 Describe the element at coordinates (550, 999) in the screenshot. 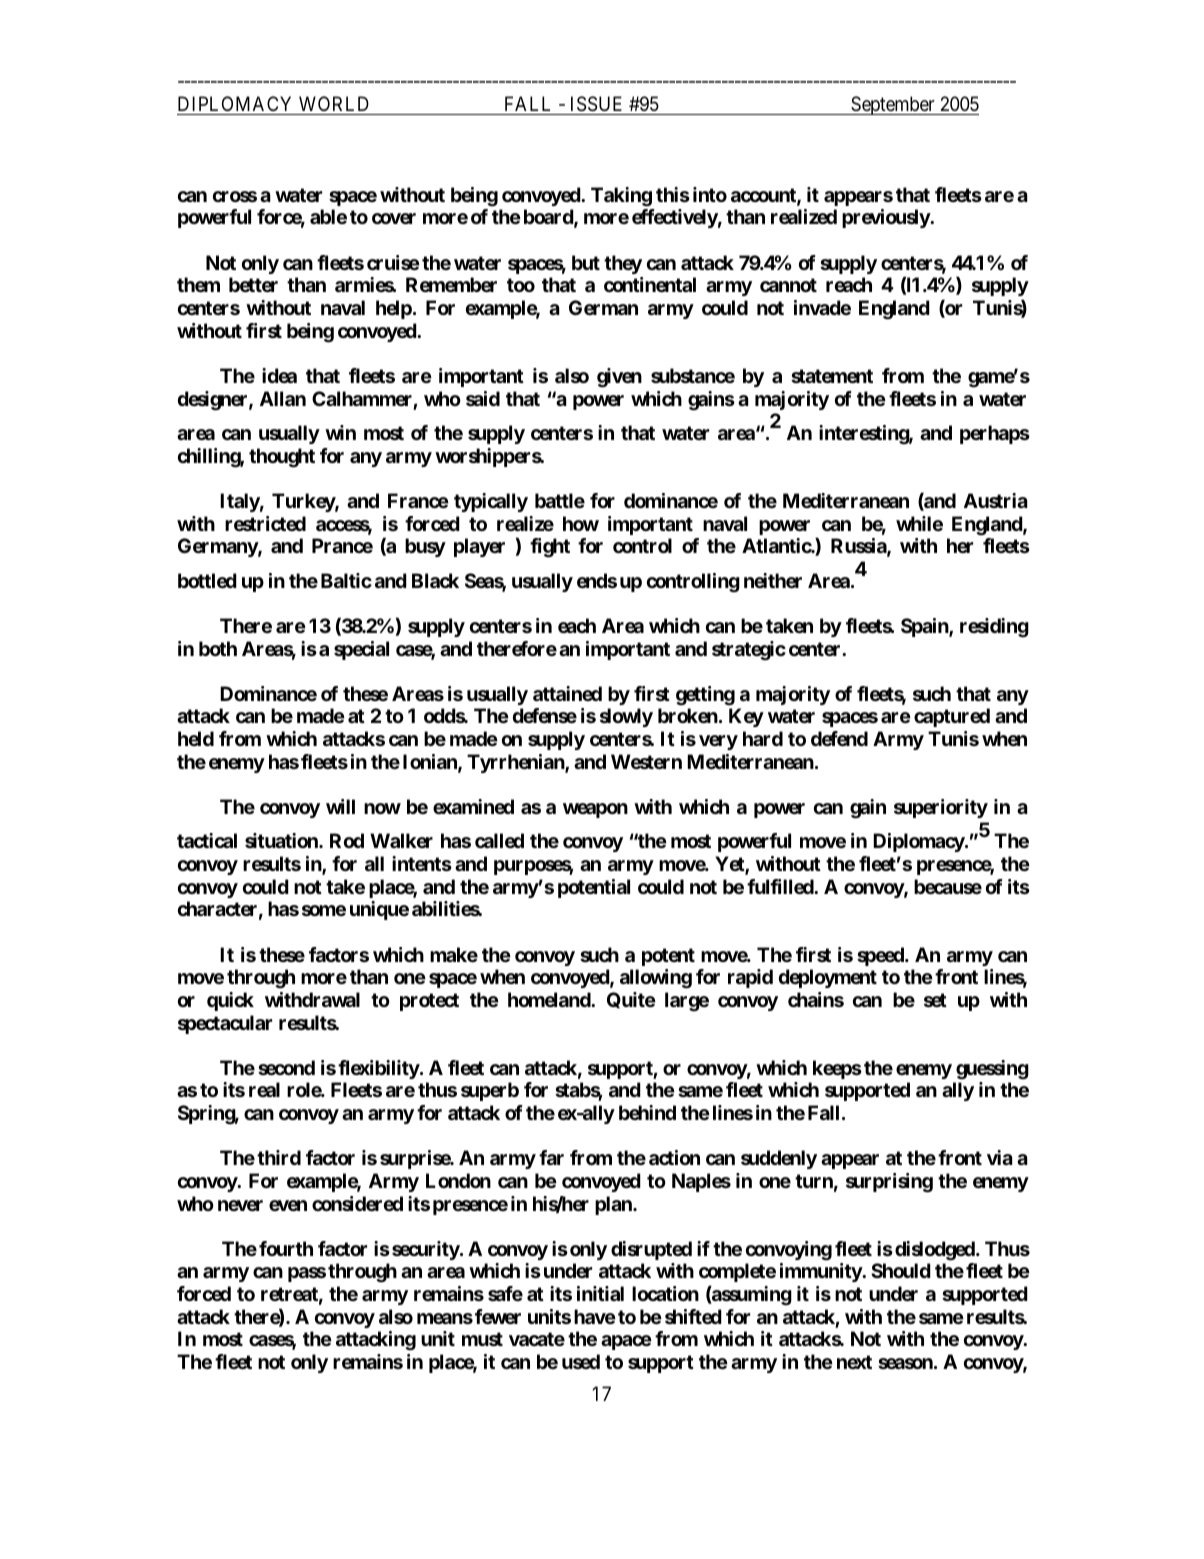

I see `homeland` at that location.
